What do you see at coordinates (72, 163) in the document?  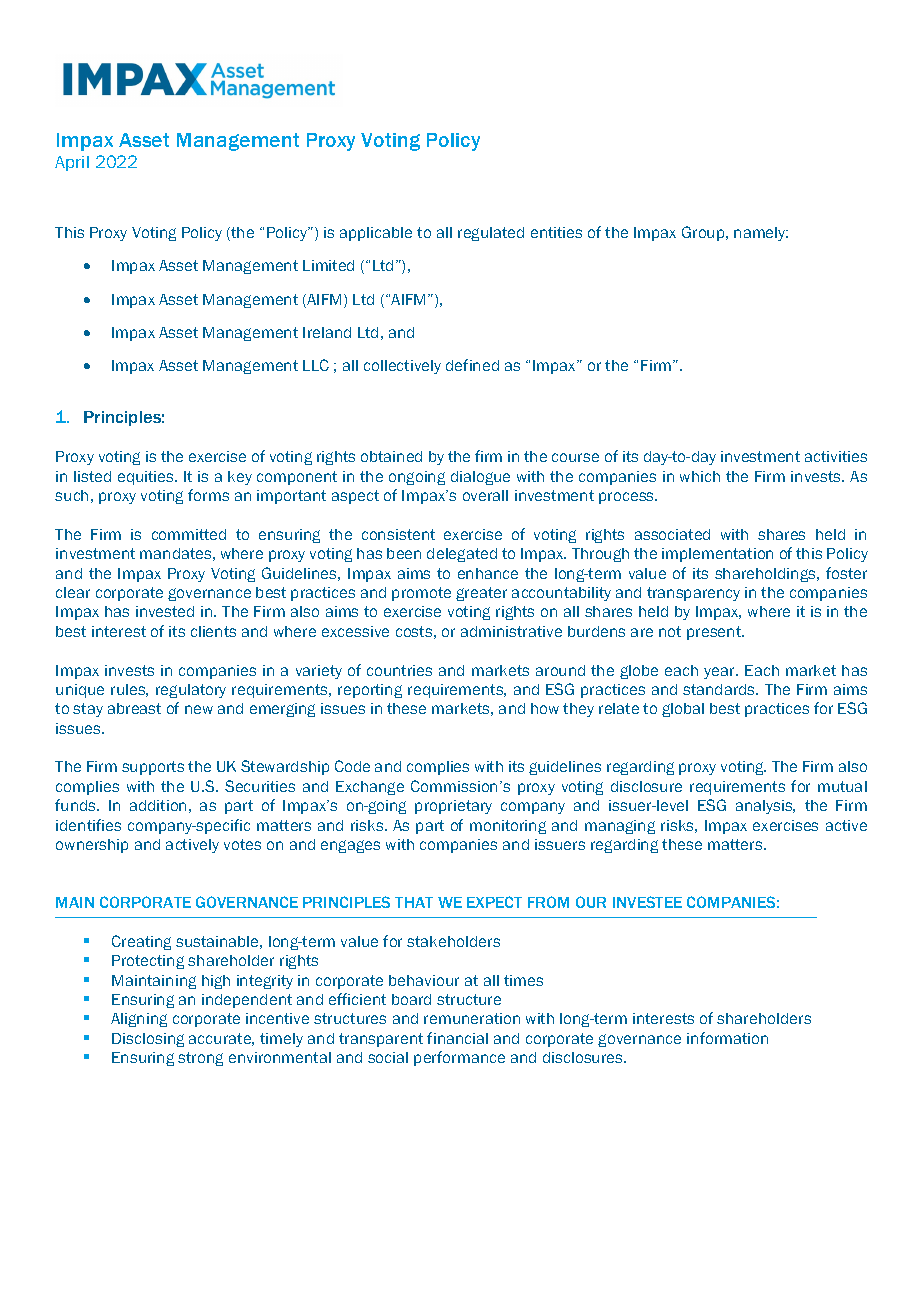 I see `April` at bounding box center [72, 163].
